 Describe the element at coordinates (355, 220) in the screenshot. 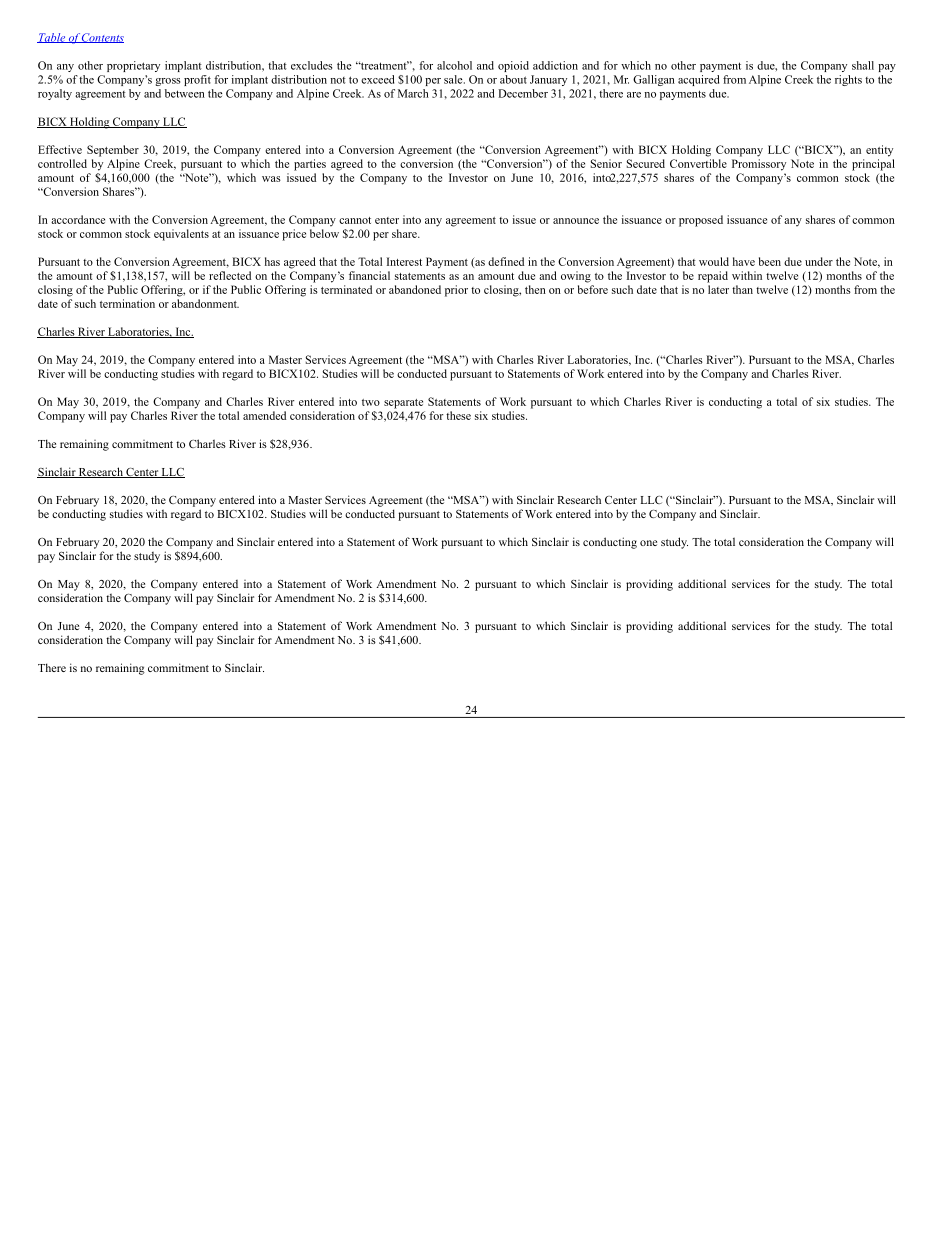

I see `cannot` at that location.
